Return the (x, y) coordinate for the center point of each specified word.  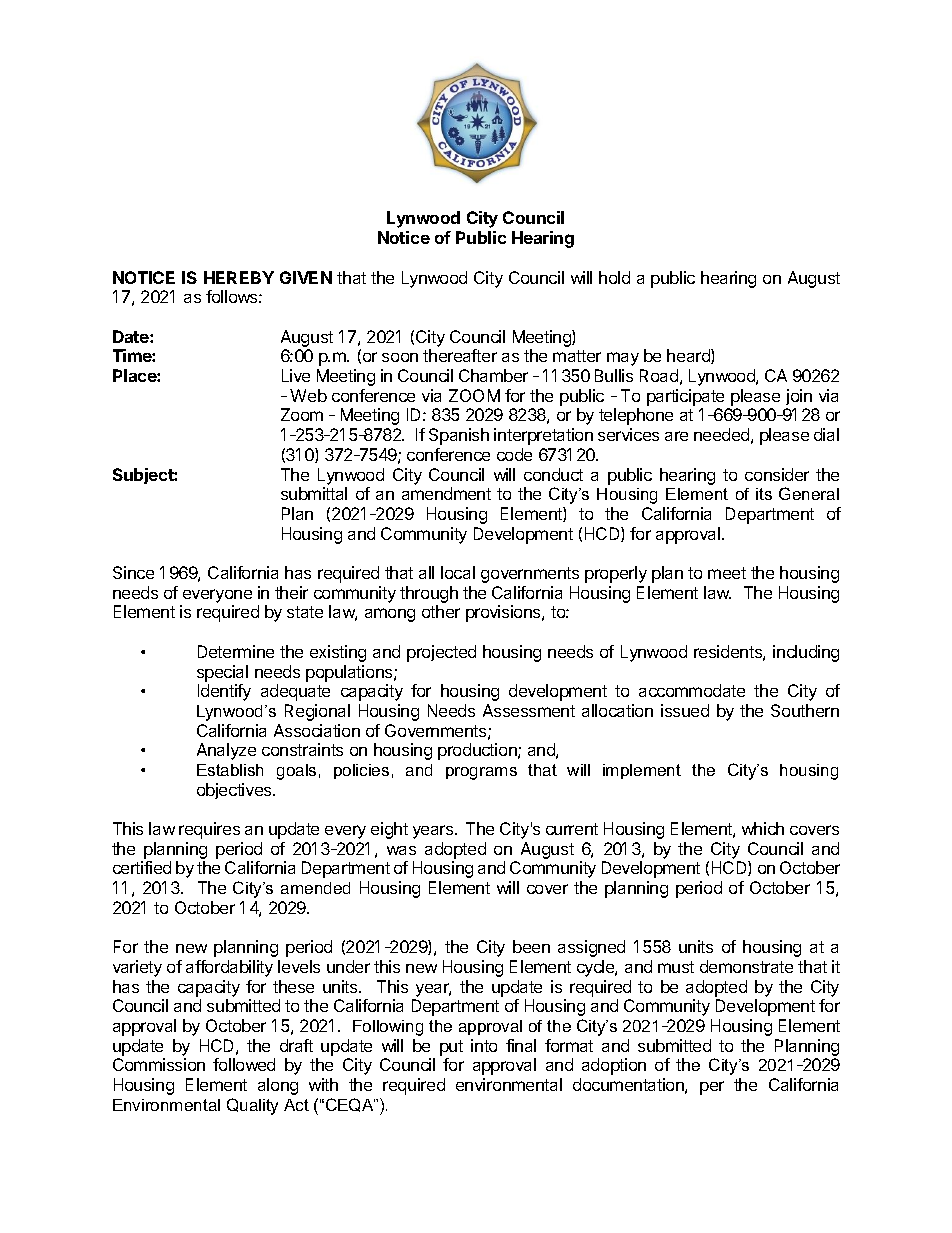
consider (777, 474)
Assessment (529, 710)
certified (142, 867)
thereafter (460, 355)
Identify (224, 692)
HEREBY (239, 277)
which (763, 828)
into (484, 1045)
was (401, 850)
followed (244, 1064)
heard (689, 356)
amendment (446, 493)
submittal (314, 493)
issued (685, 710)
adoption (614, 1066)
